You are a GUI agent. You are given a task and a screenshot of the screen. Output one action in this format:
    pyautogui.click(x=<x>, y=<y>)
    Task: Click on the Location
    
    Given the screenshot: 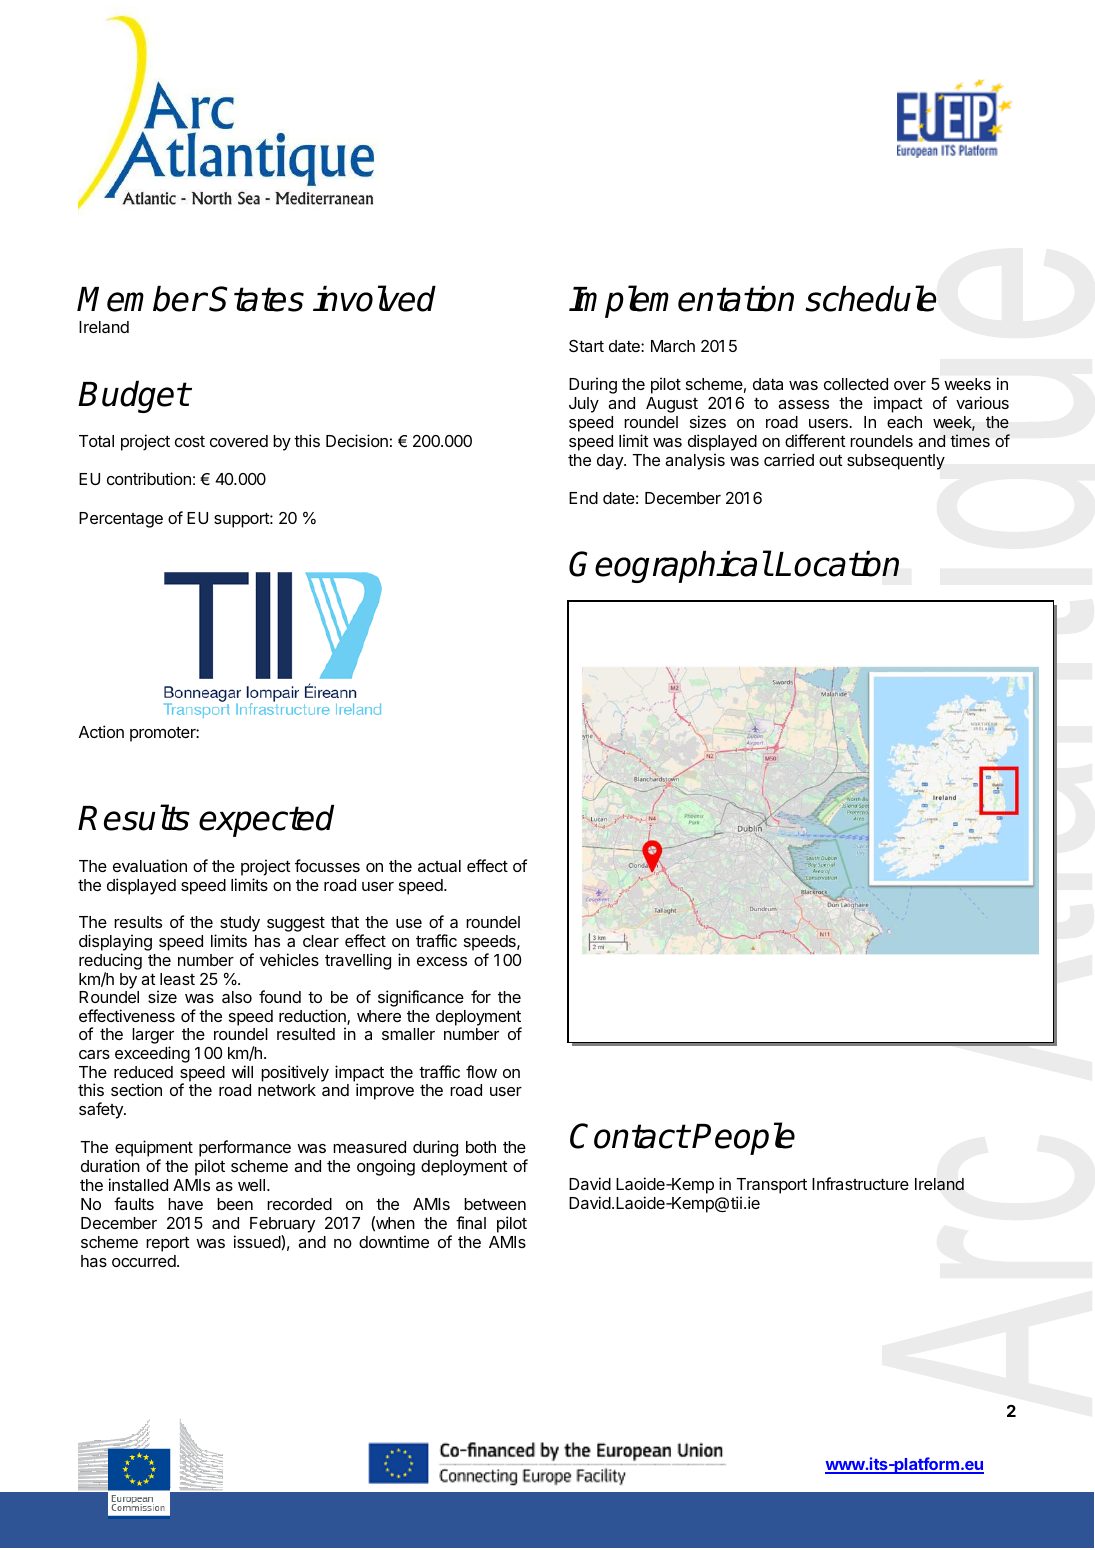 What is the action you would take?
    pyautogui.click(x=837, y=564)
